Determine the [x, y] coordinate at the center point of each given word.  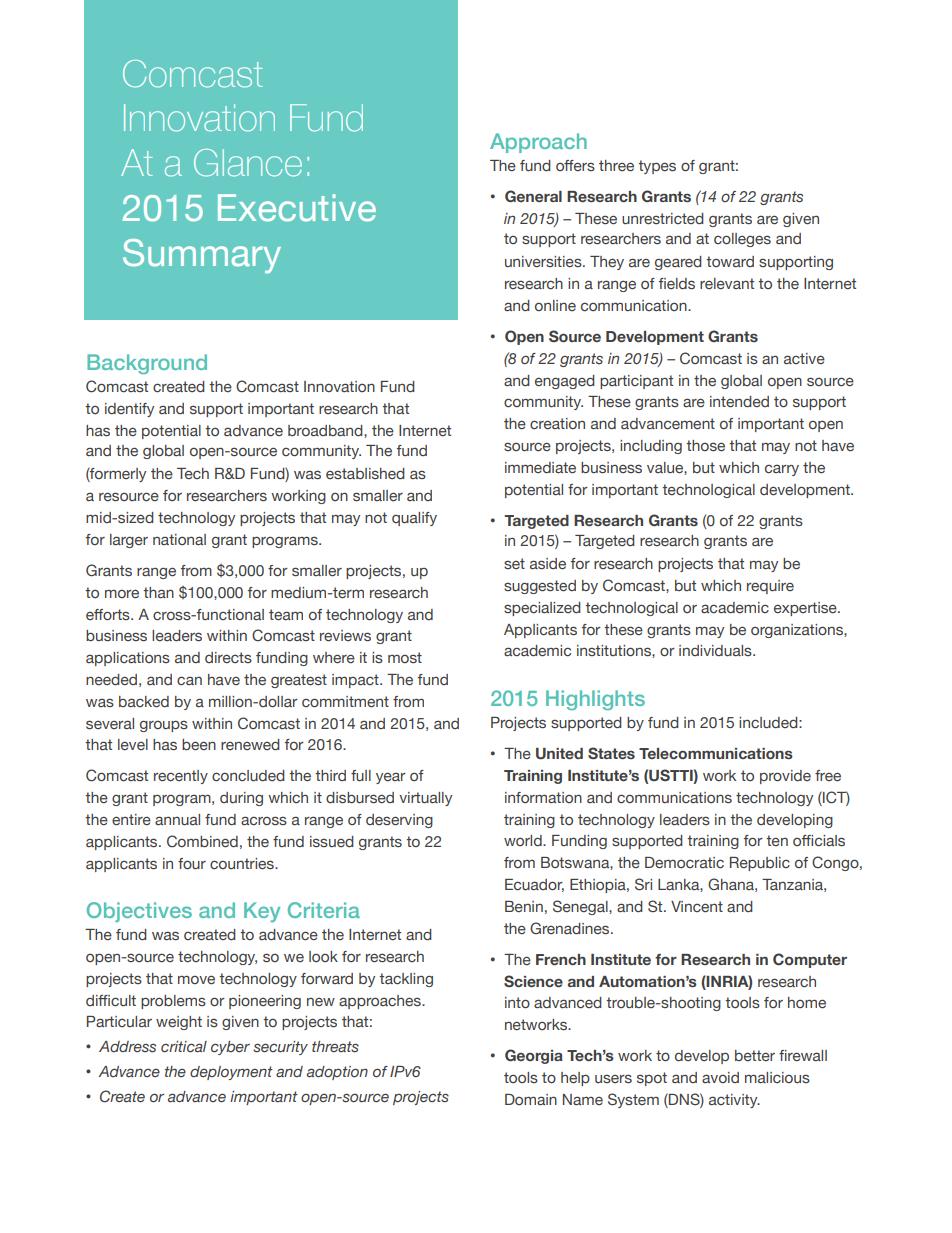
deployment [231, 1073]
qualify [414, 519]
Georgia [534, 1056]
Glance [248, 163]
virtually [425, 799]
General [533, 196]
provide [785, 777]
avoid [720, 1077]
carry [782, 470]
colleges [742, 240]
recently [181, 777]
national [179, 539]
